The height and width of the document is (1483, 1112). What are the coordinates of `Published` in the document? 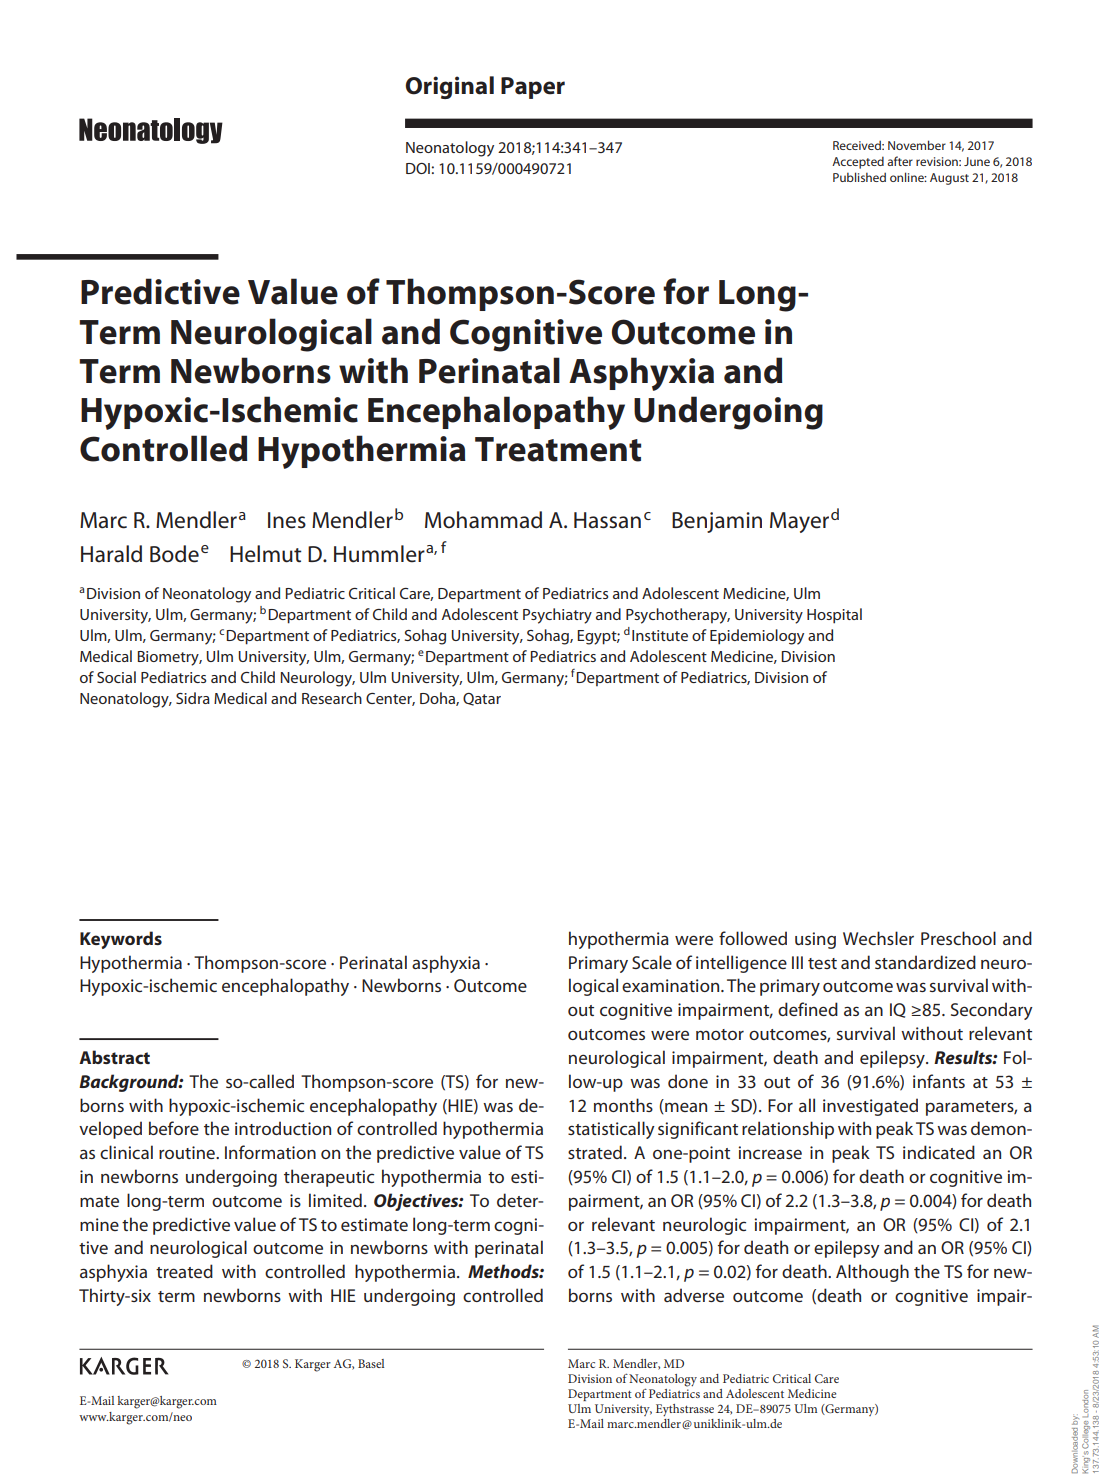 It's located at (859, 177).
